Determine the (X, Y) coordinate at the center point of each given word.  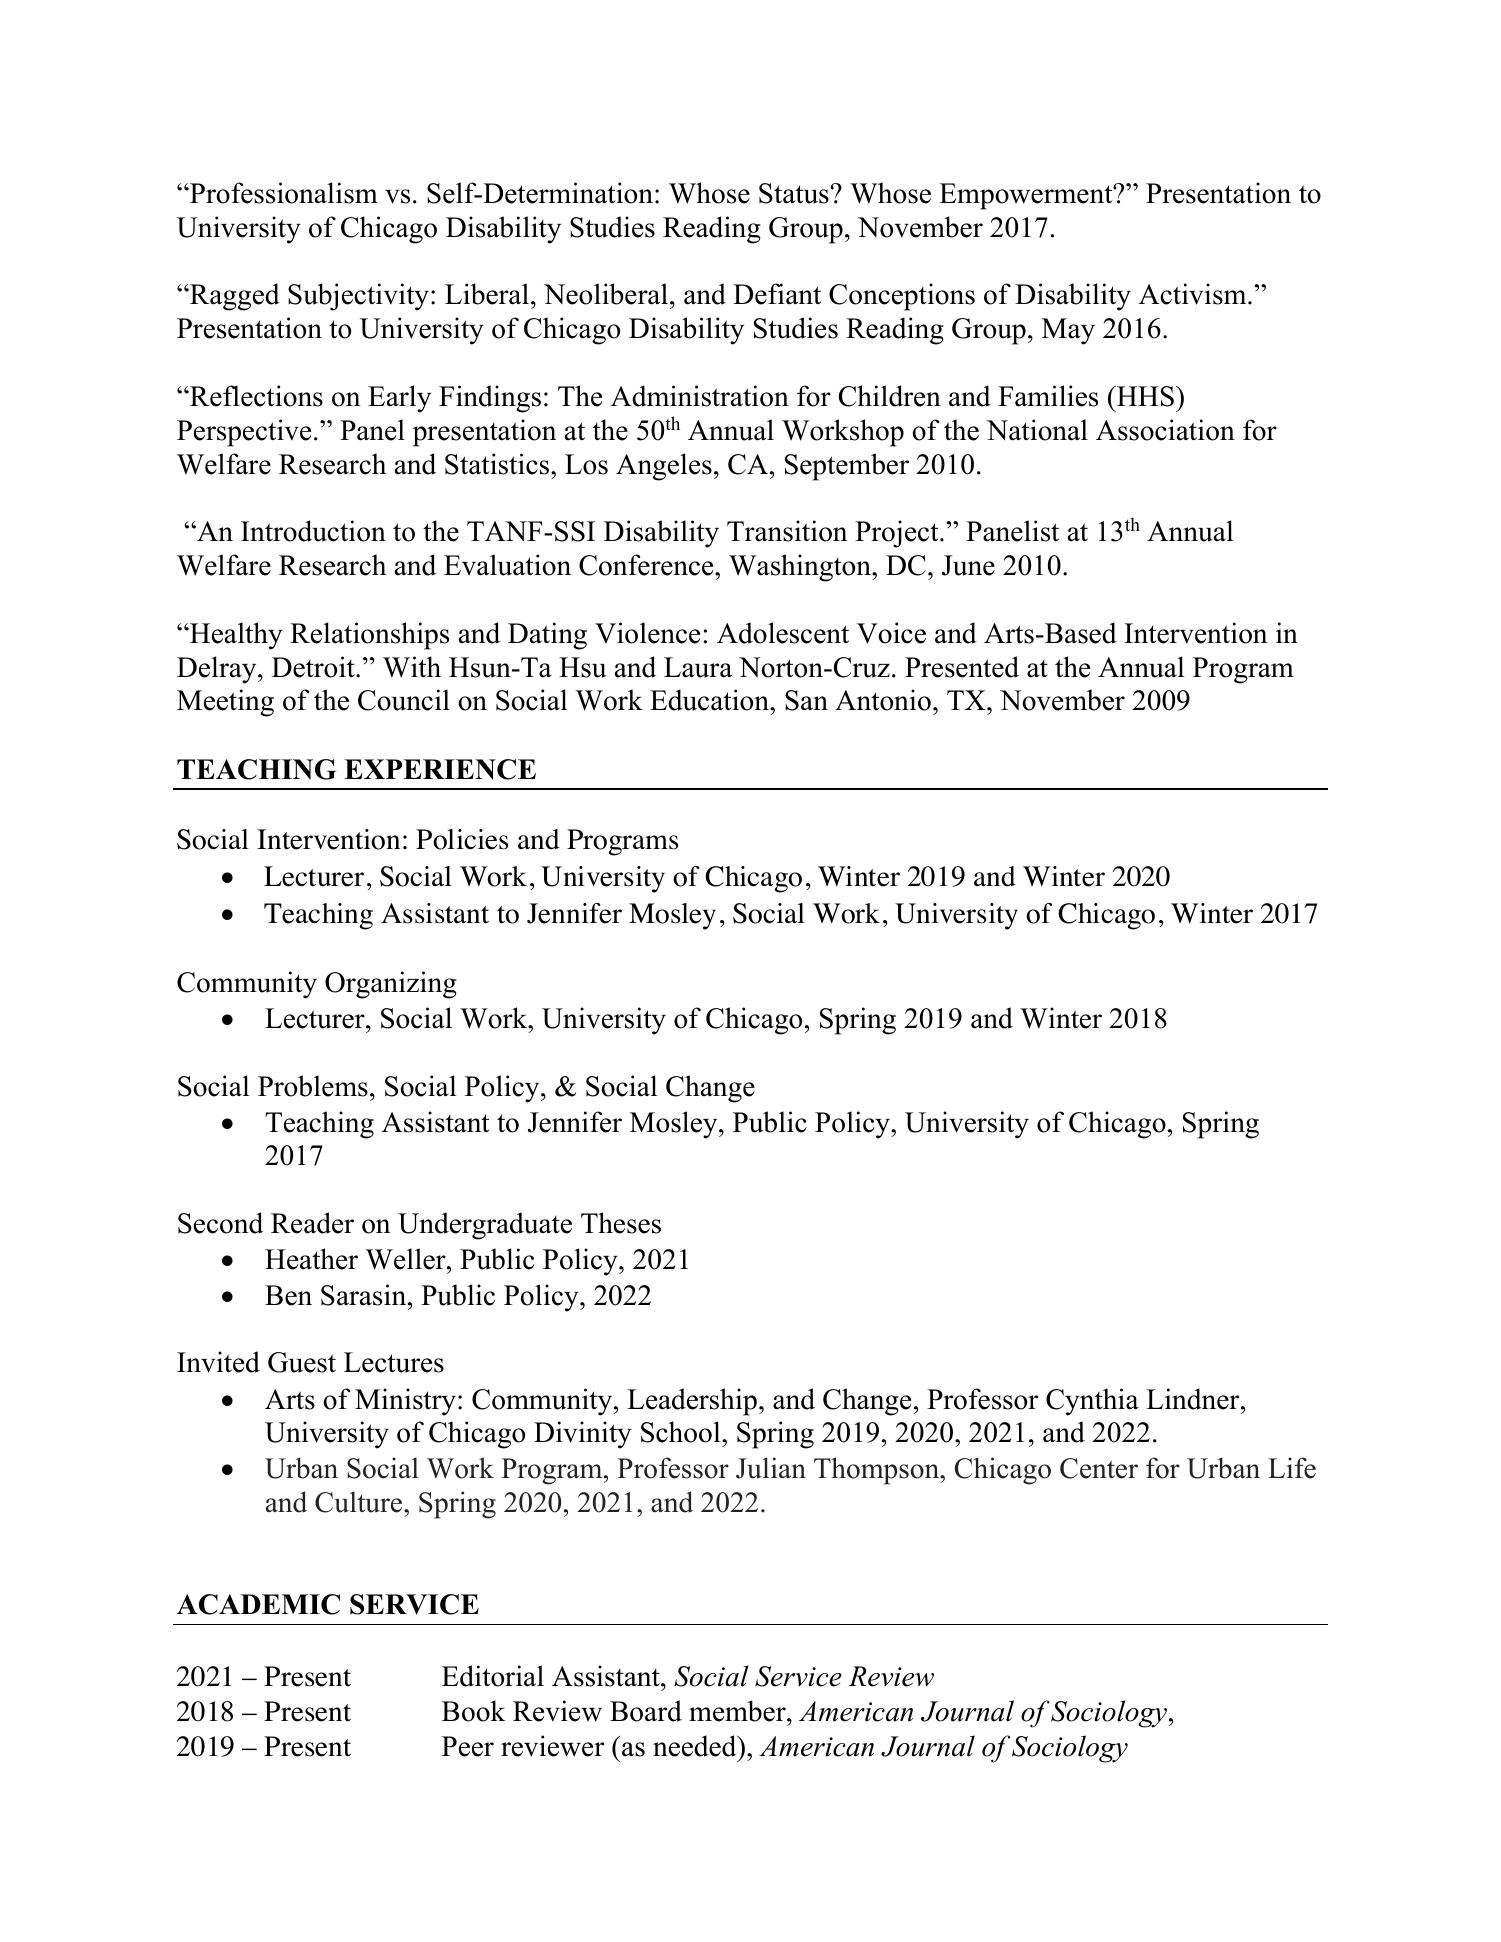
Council (404, 700)
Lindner (1194, 1399)
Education (710, 700)
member (738, 1711)
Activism (1194, 294)
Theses (621, 1223)
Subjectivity (358, 297)
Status (794, 193)
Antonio (883, 700)
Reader (312, 1223)
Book (474, 1711)
